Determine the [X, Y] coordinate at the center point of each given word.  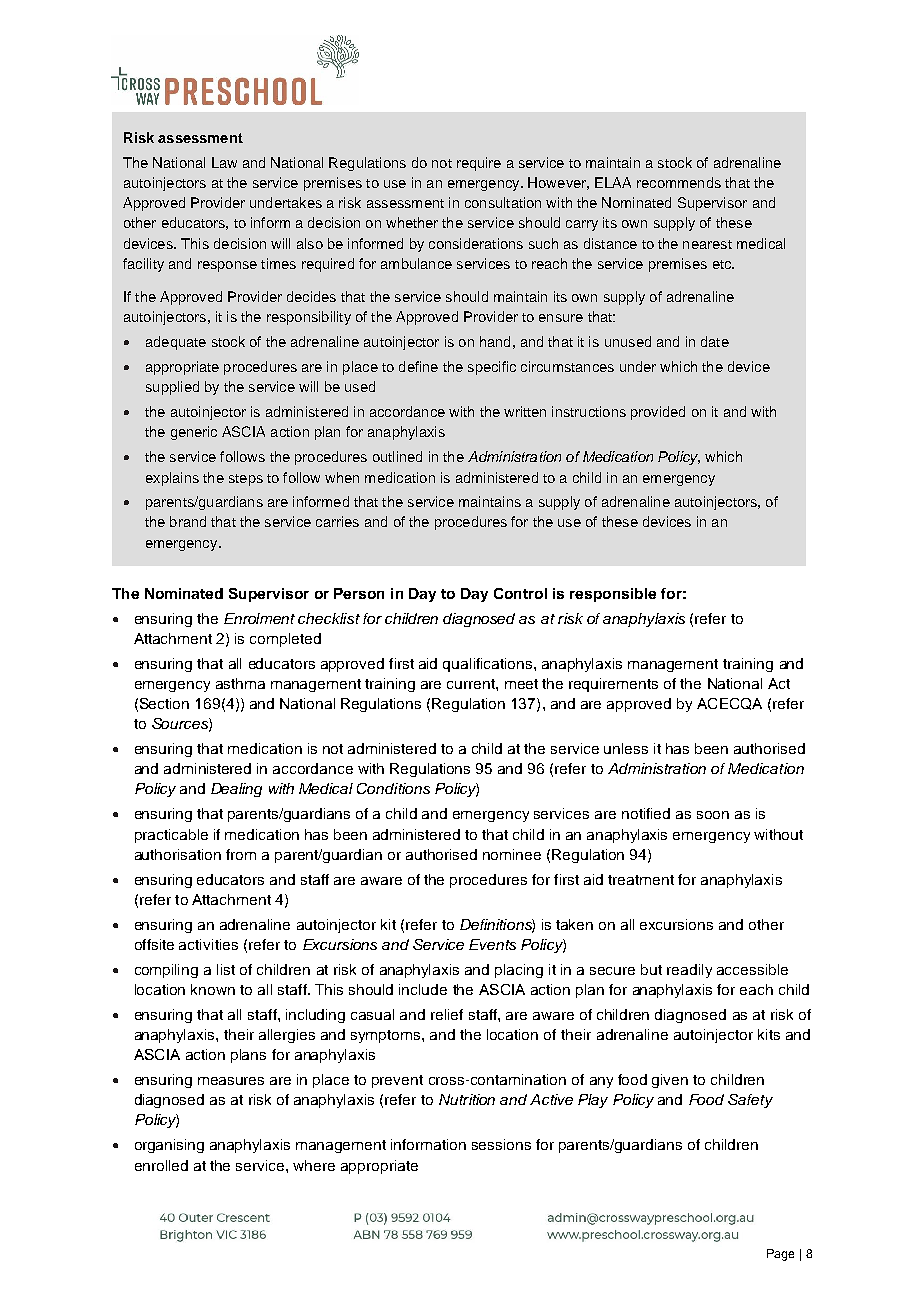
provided [658, 413]
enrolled [161, 1165]
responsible [613, 595]
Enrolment [259, 618]
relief [447, 1014]
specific [492, 368]
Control [520, 593]
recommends [679, 182]
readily [689, 971]
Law [224, 162]
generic [194, 433]
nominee [512, 854]
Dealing [236, 790]
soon [713, 815]
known [213, 989]
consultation [503, 202]
